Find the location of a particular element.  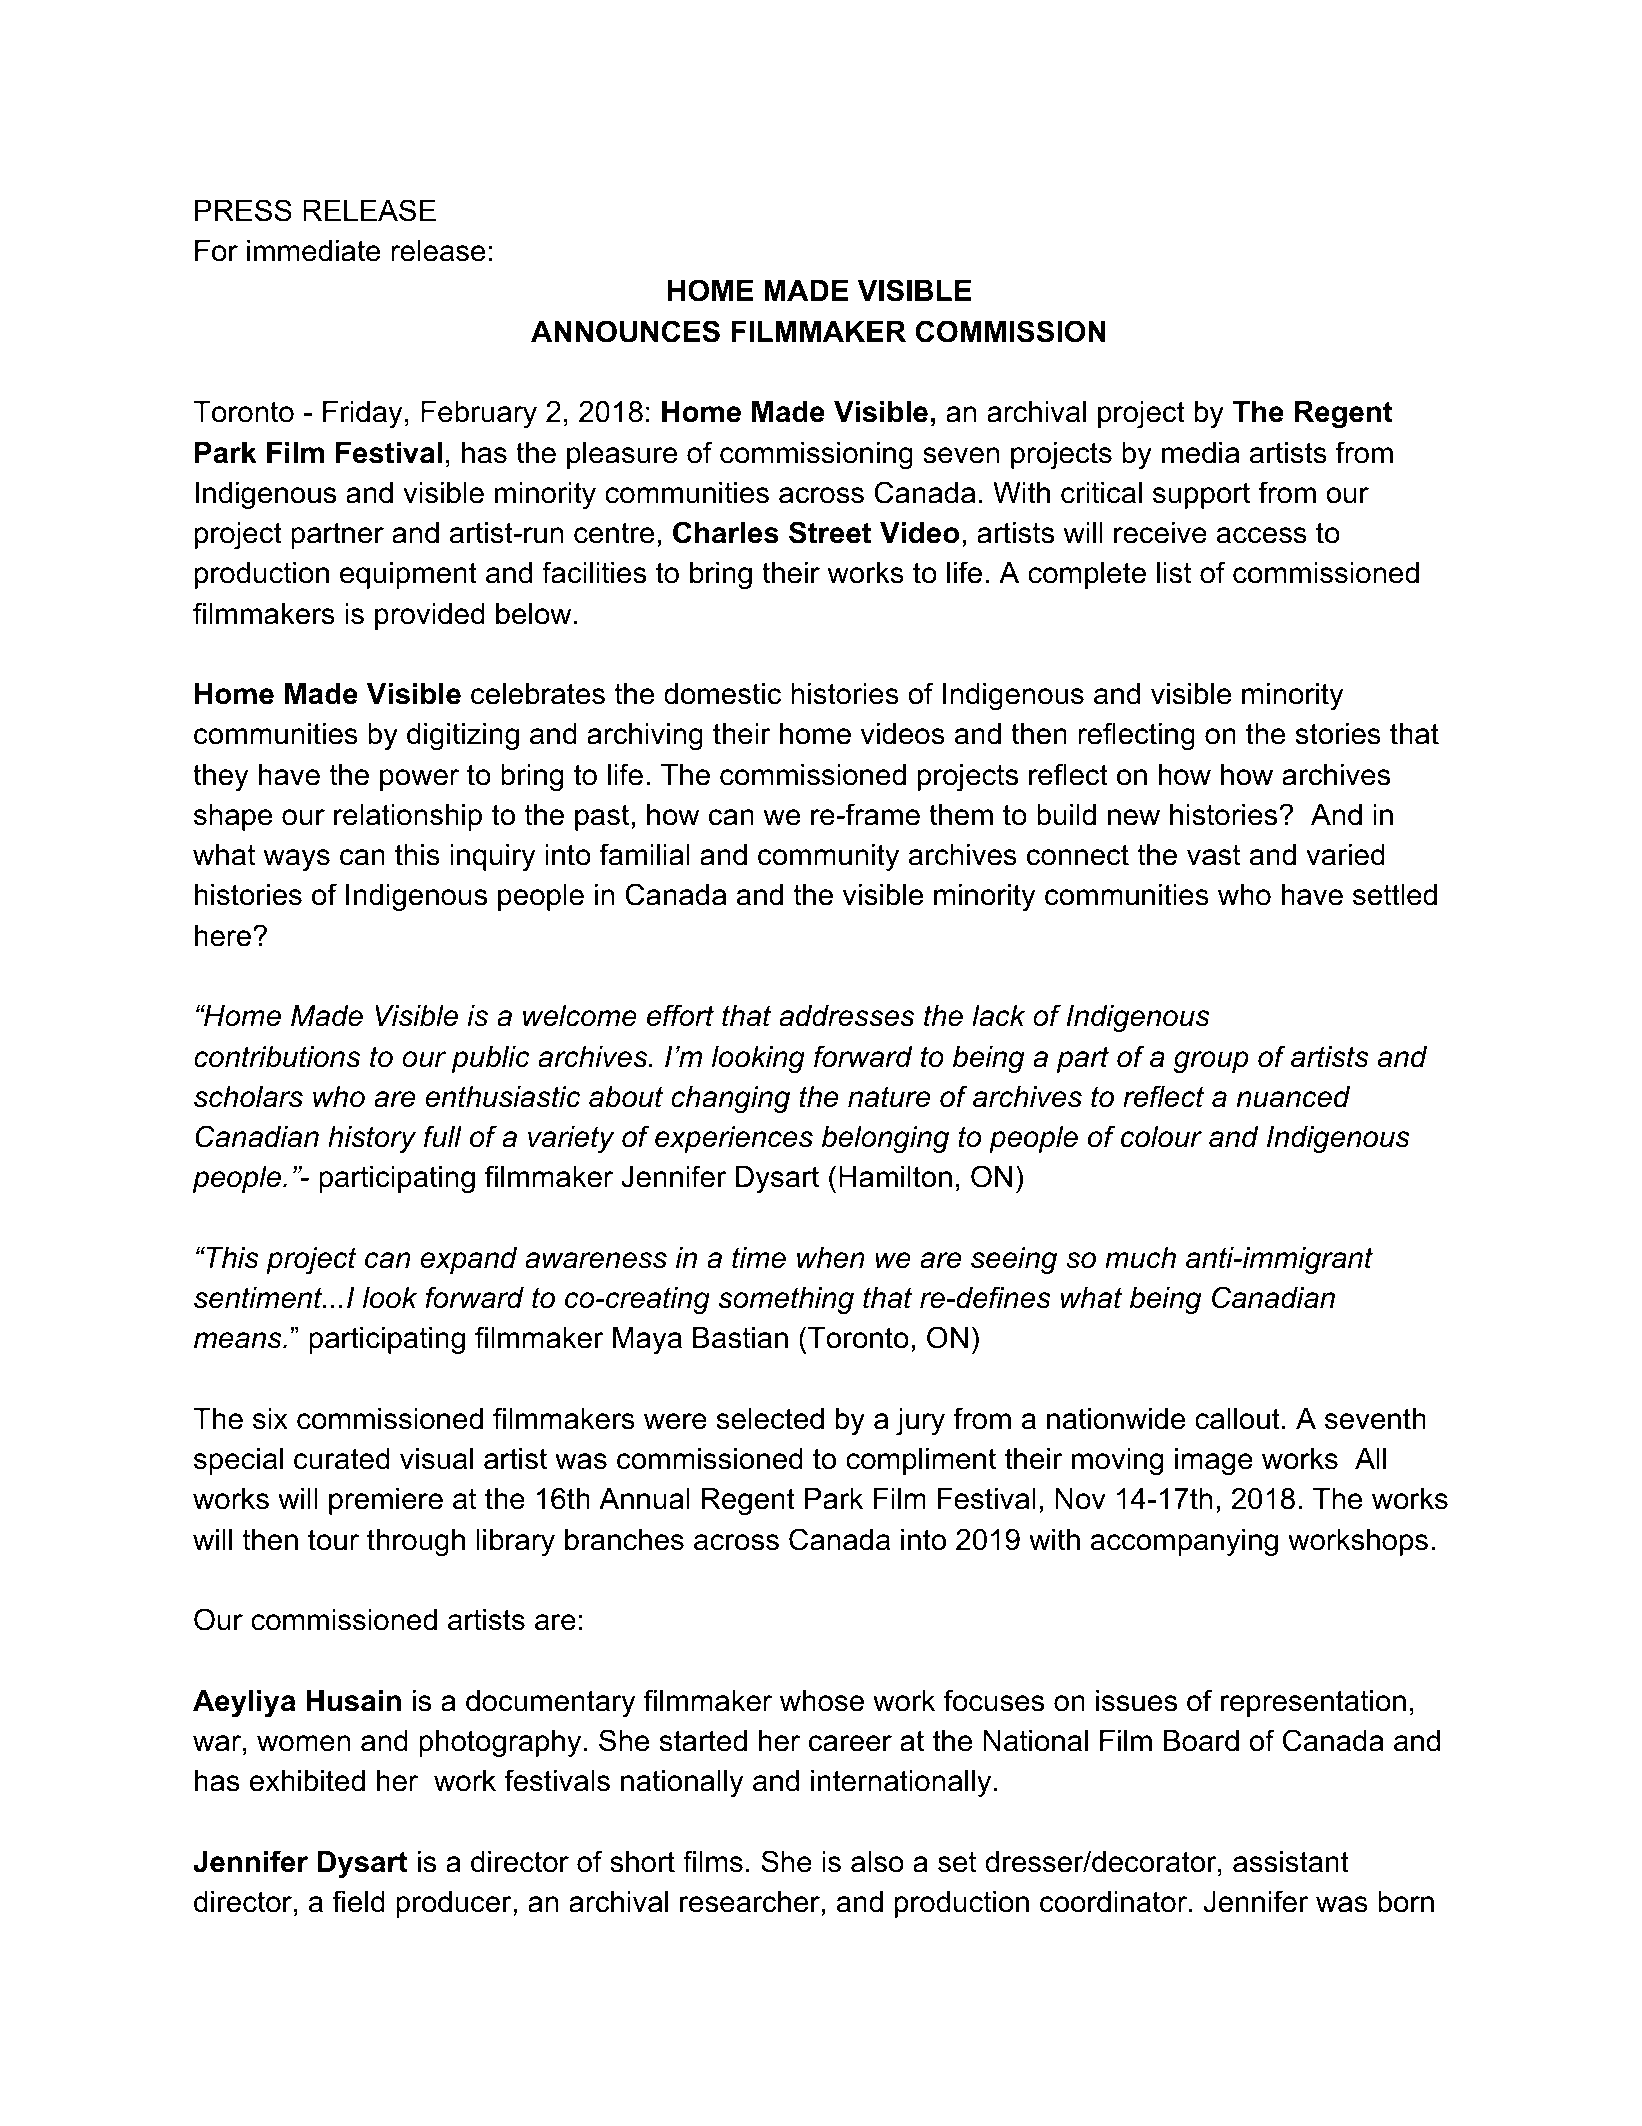

selected is located at coordinates (770, 1419).
